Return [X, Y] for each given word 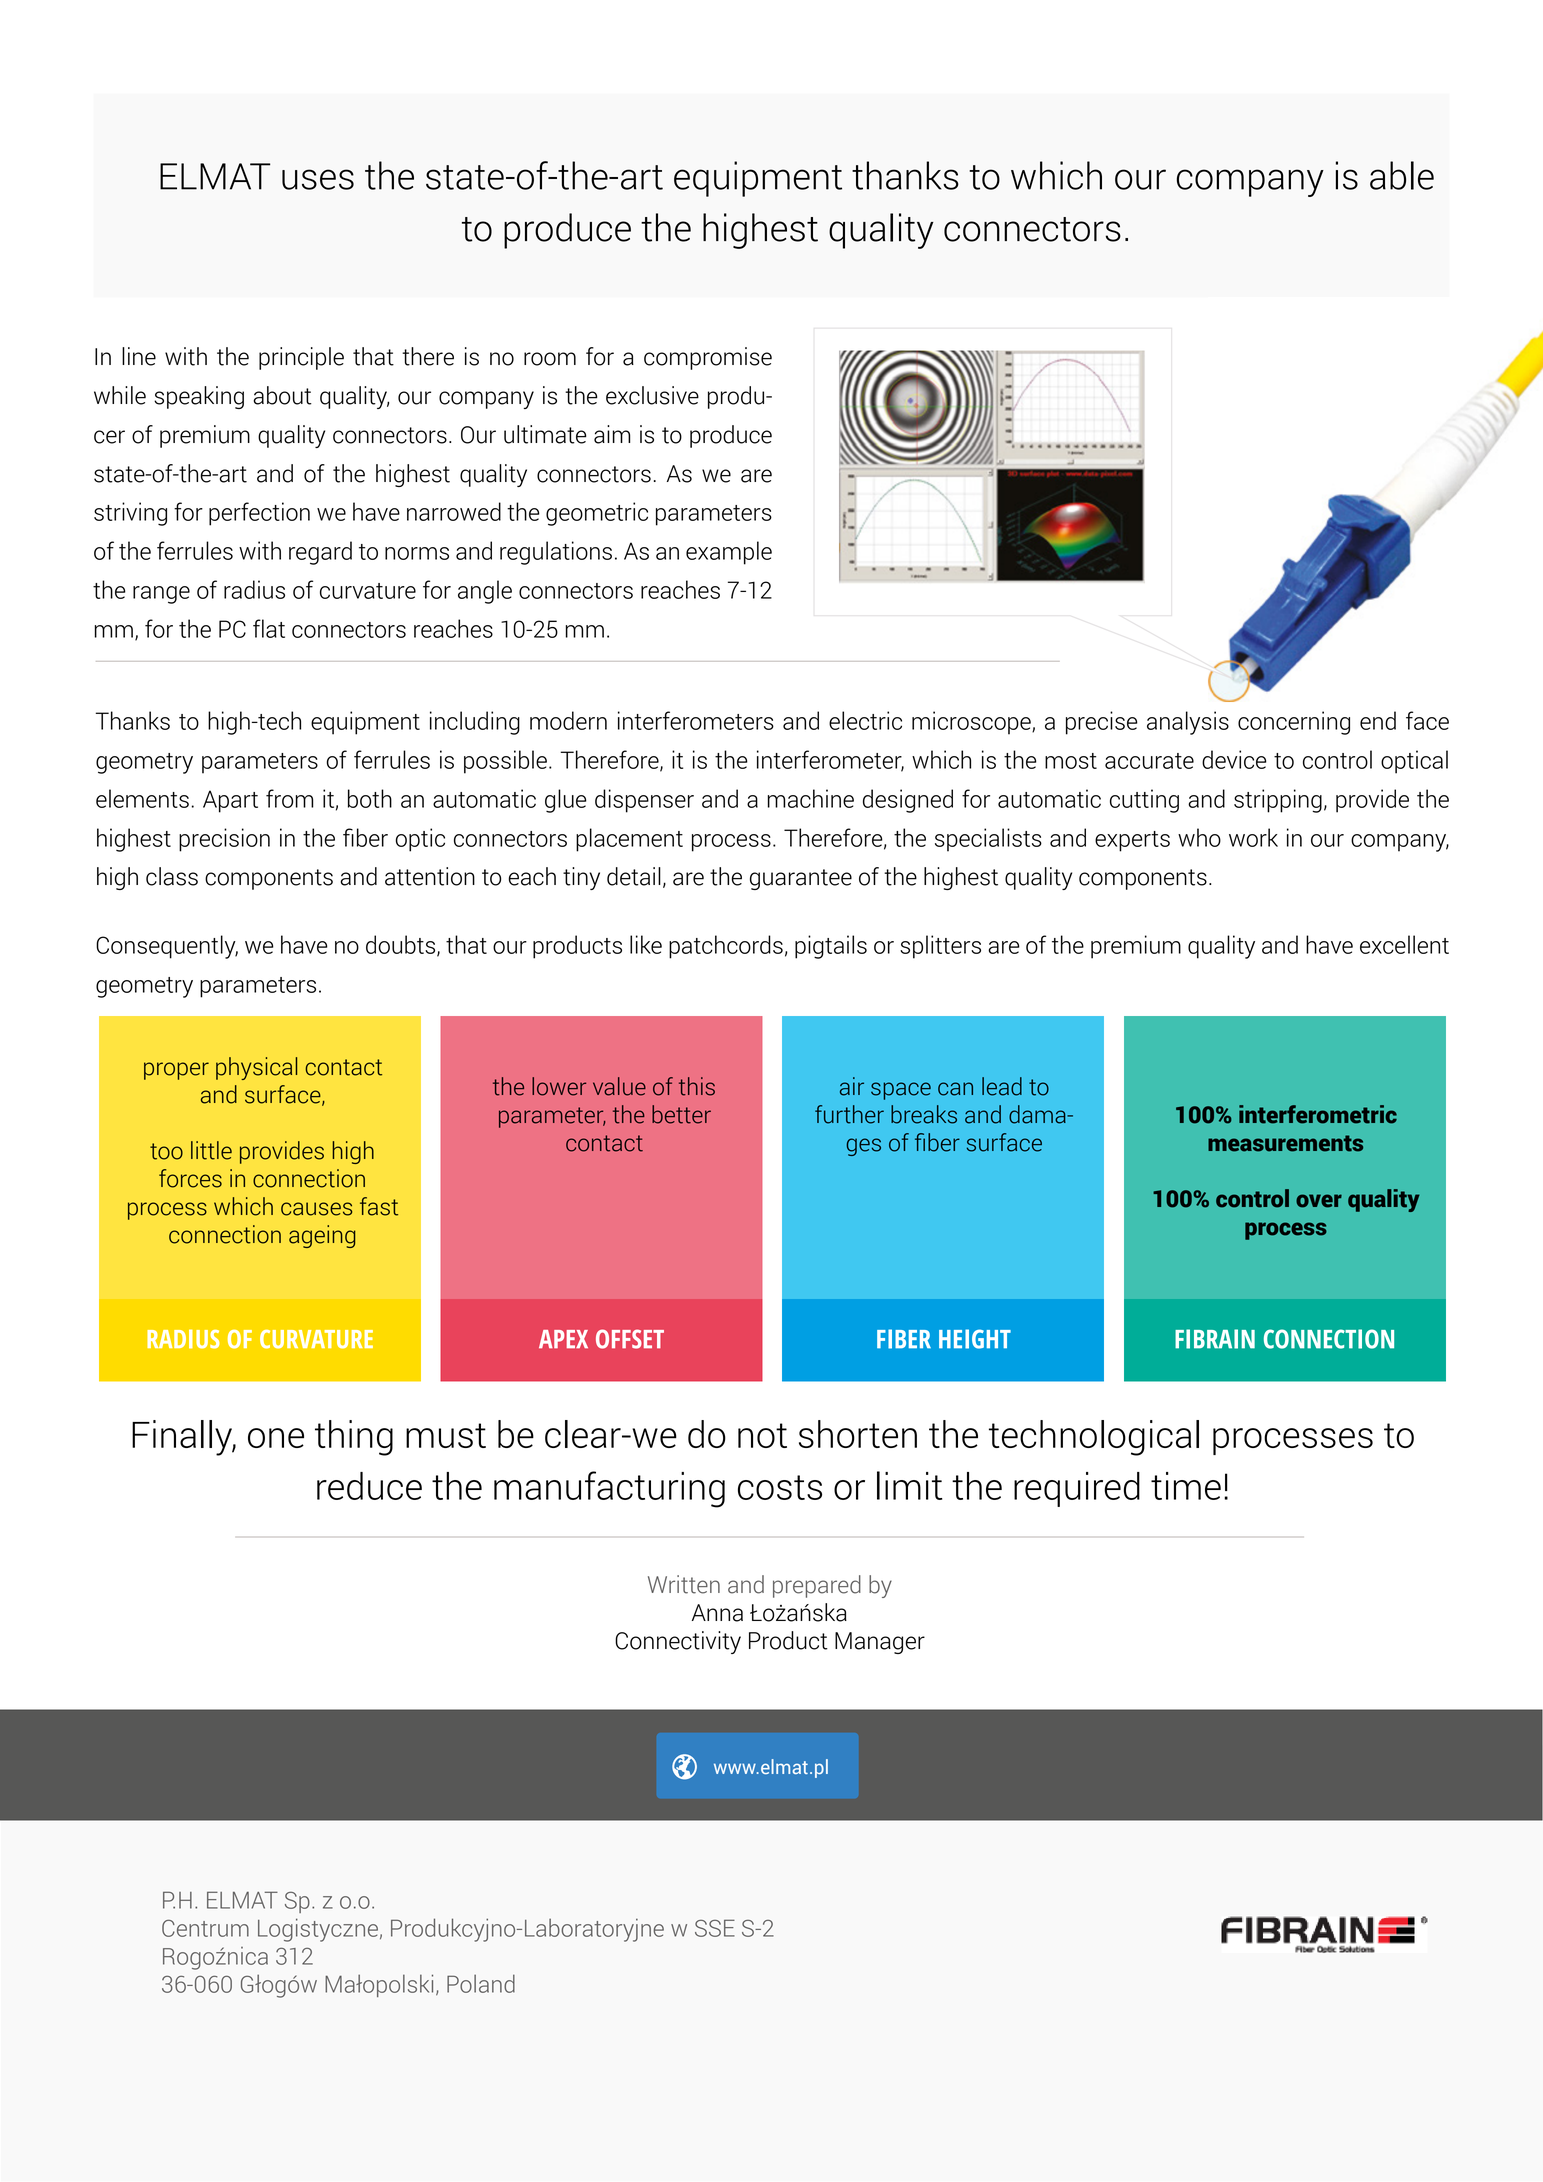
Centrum [205, 1928]
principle [301, 358]
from [290, 798]
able [1402, 175]
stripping [1278, 801]
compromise [708, 358]
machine [811, 798]
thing [354, 1438]
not [762, 1435]
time [1186, 1486]
